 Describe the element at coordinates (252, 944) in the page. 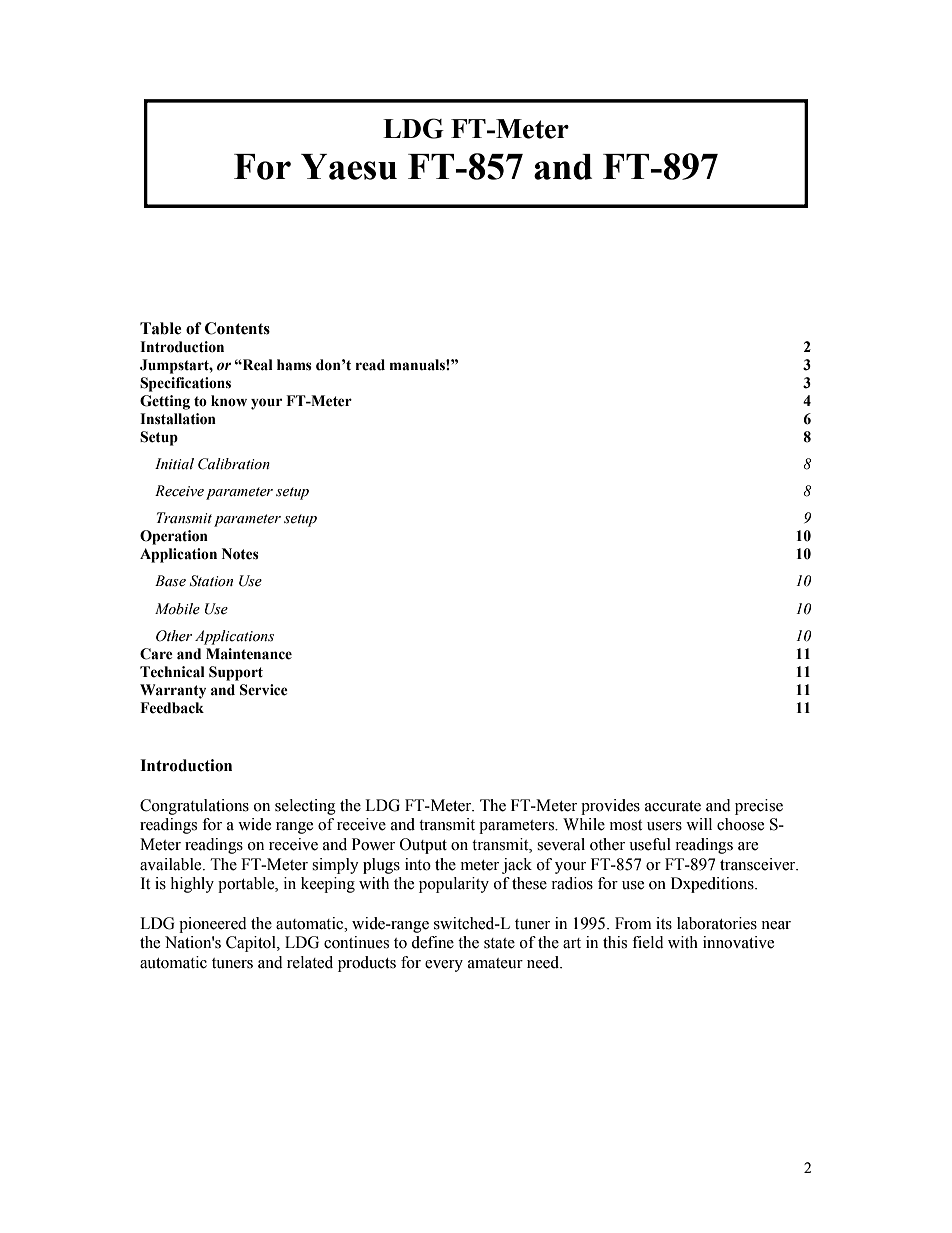

I see `Capitol` at that location.
